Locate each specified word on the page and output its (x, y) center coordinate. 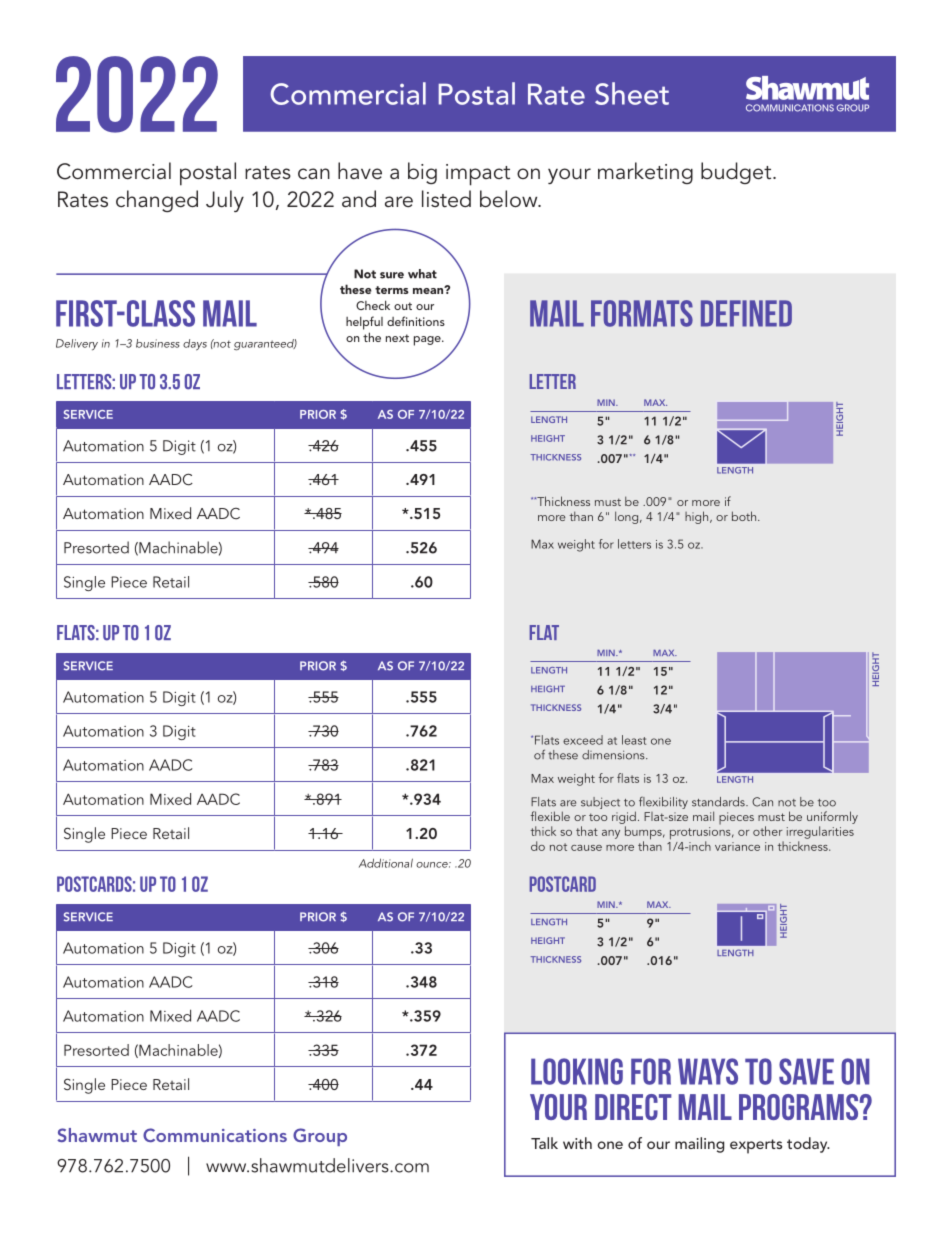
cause (586, 848)
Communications (215, 1135)
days (195, 345)
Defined (746, 313)
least (634, 740)
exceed (583, 740)
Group (320, 1137)
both (744, 516)
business (158, 343)
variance (737, 846)
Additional (386, 863)
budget (737, 173)
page (428, 341)
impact (478, 175)
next (397, 338)
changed (157, 201)
